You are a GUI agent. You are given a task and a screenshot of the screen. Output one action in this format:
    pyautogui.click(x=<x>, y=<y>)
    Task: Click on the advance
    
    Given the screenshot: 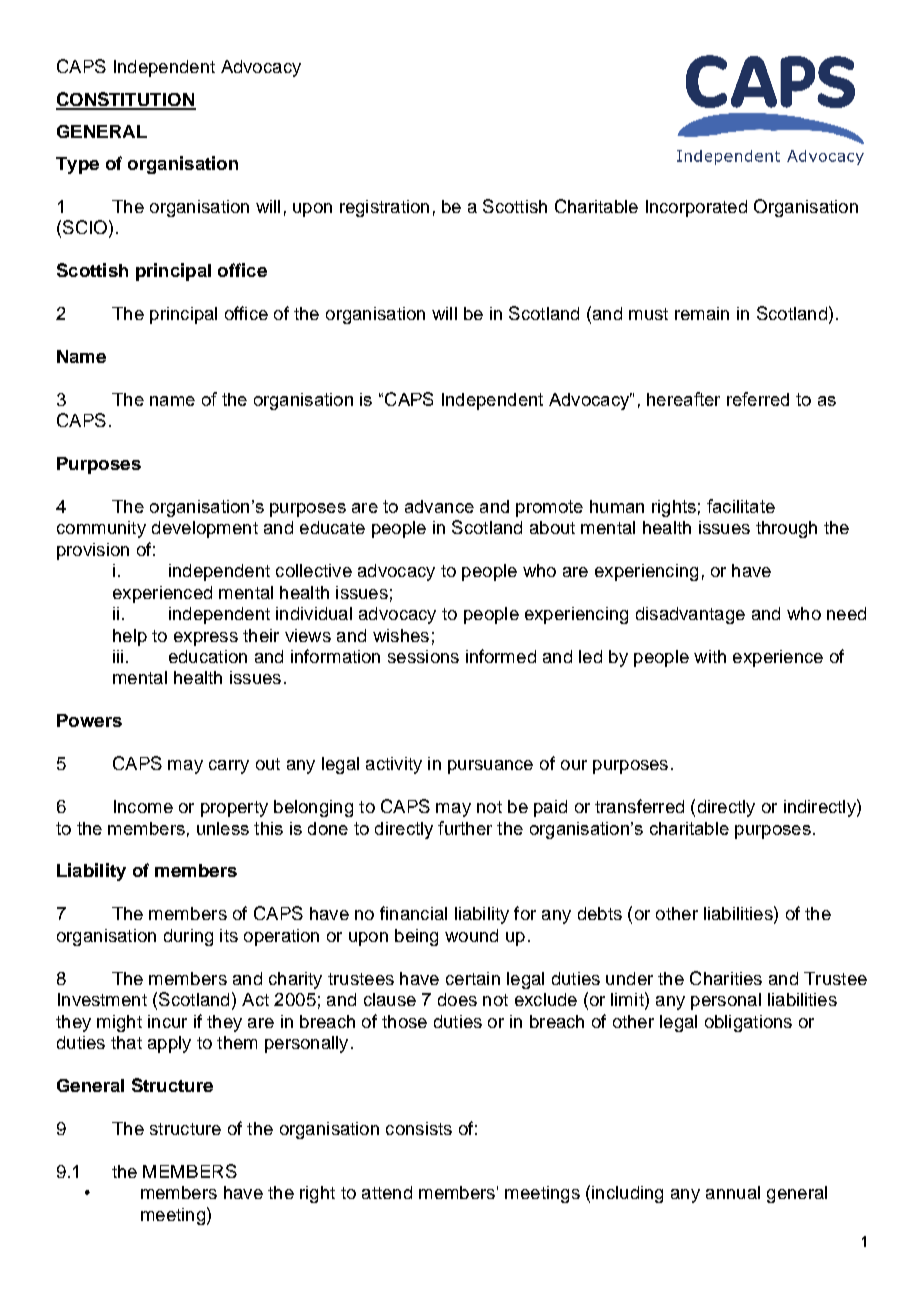 What is the action you would take?
    pyautogui.click(x=439, y=506)
